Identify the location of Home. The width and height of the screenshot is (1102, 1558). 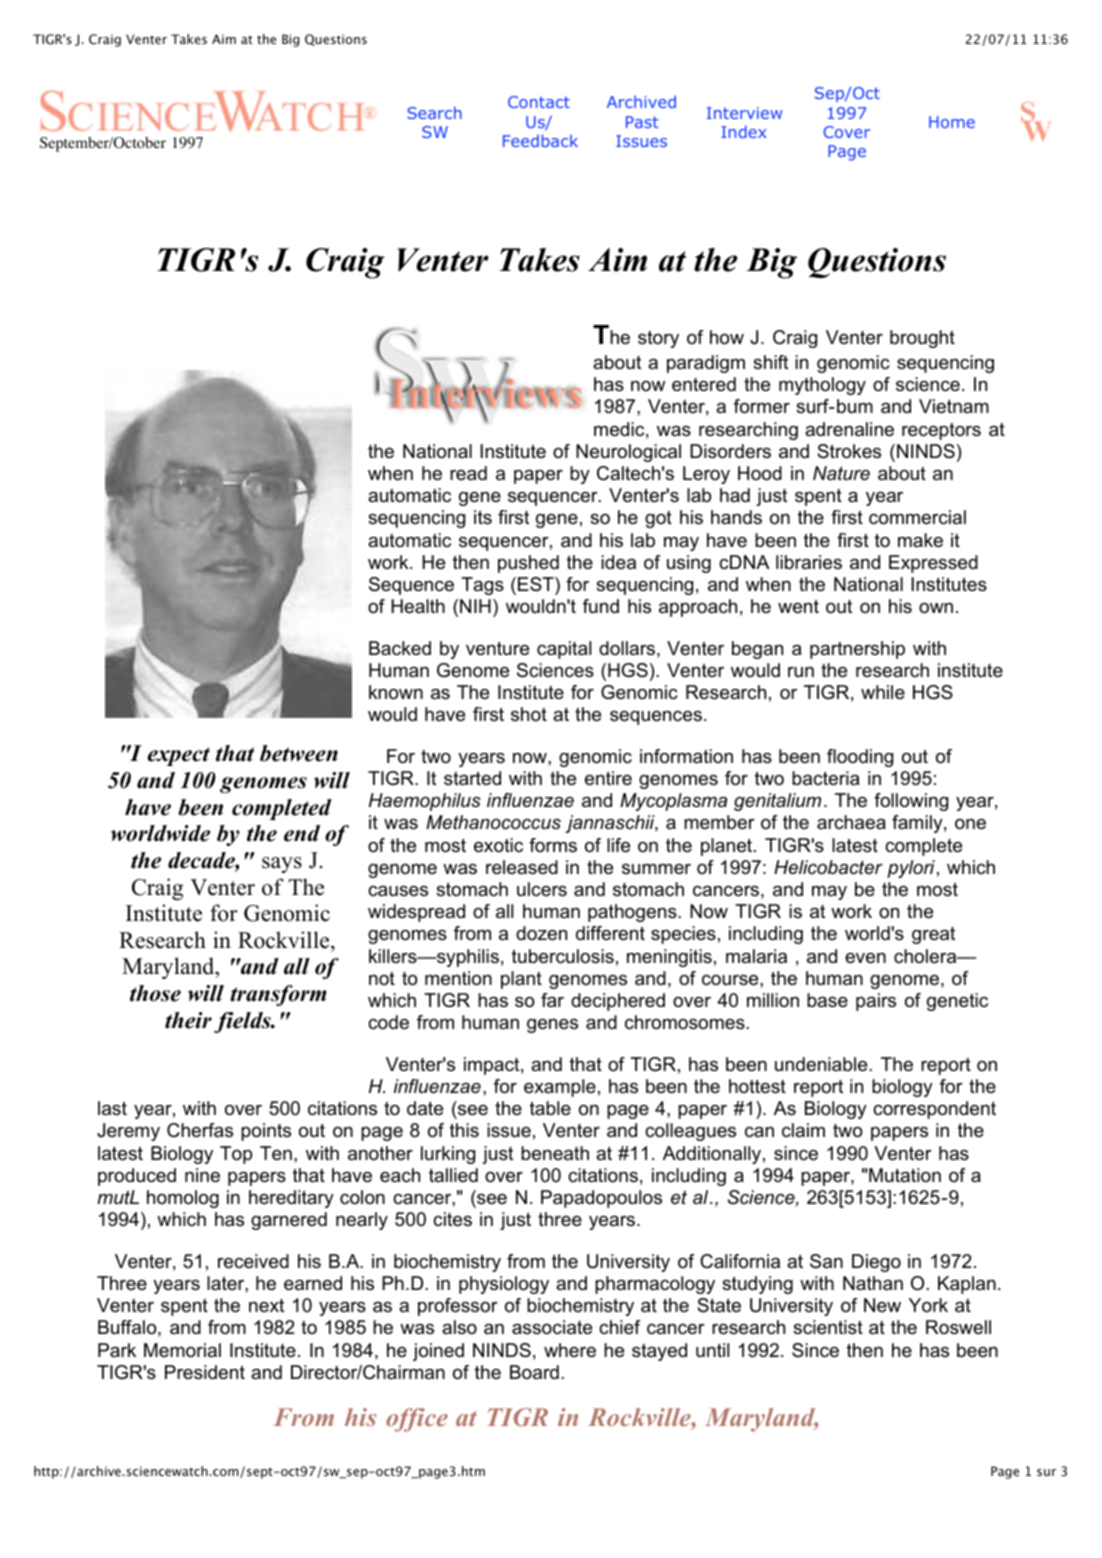
(952, 122).
